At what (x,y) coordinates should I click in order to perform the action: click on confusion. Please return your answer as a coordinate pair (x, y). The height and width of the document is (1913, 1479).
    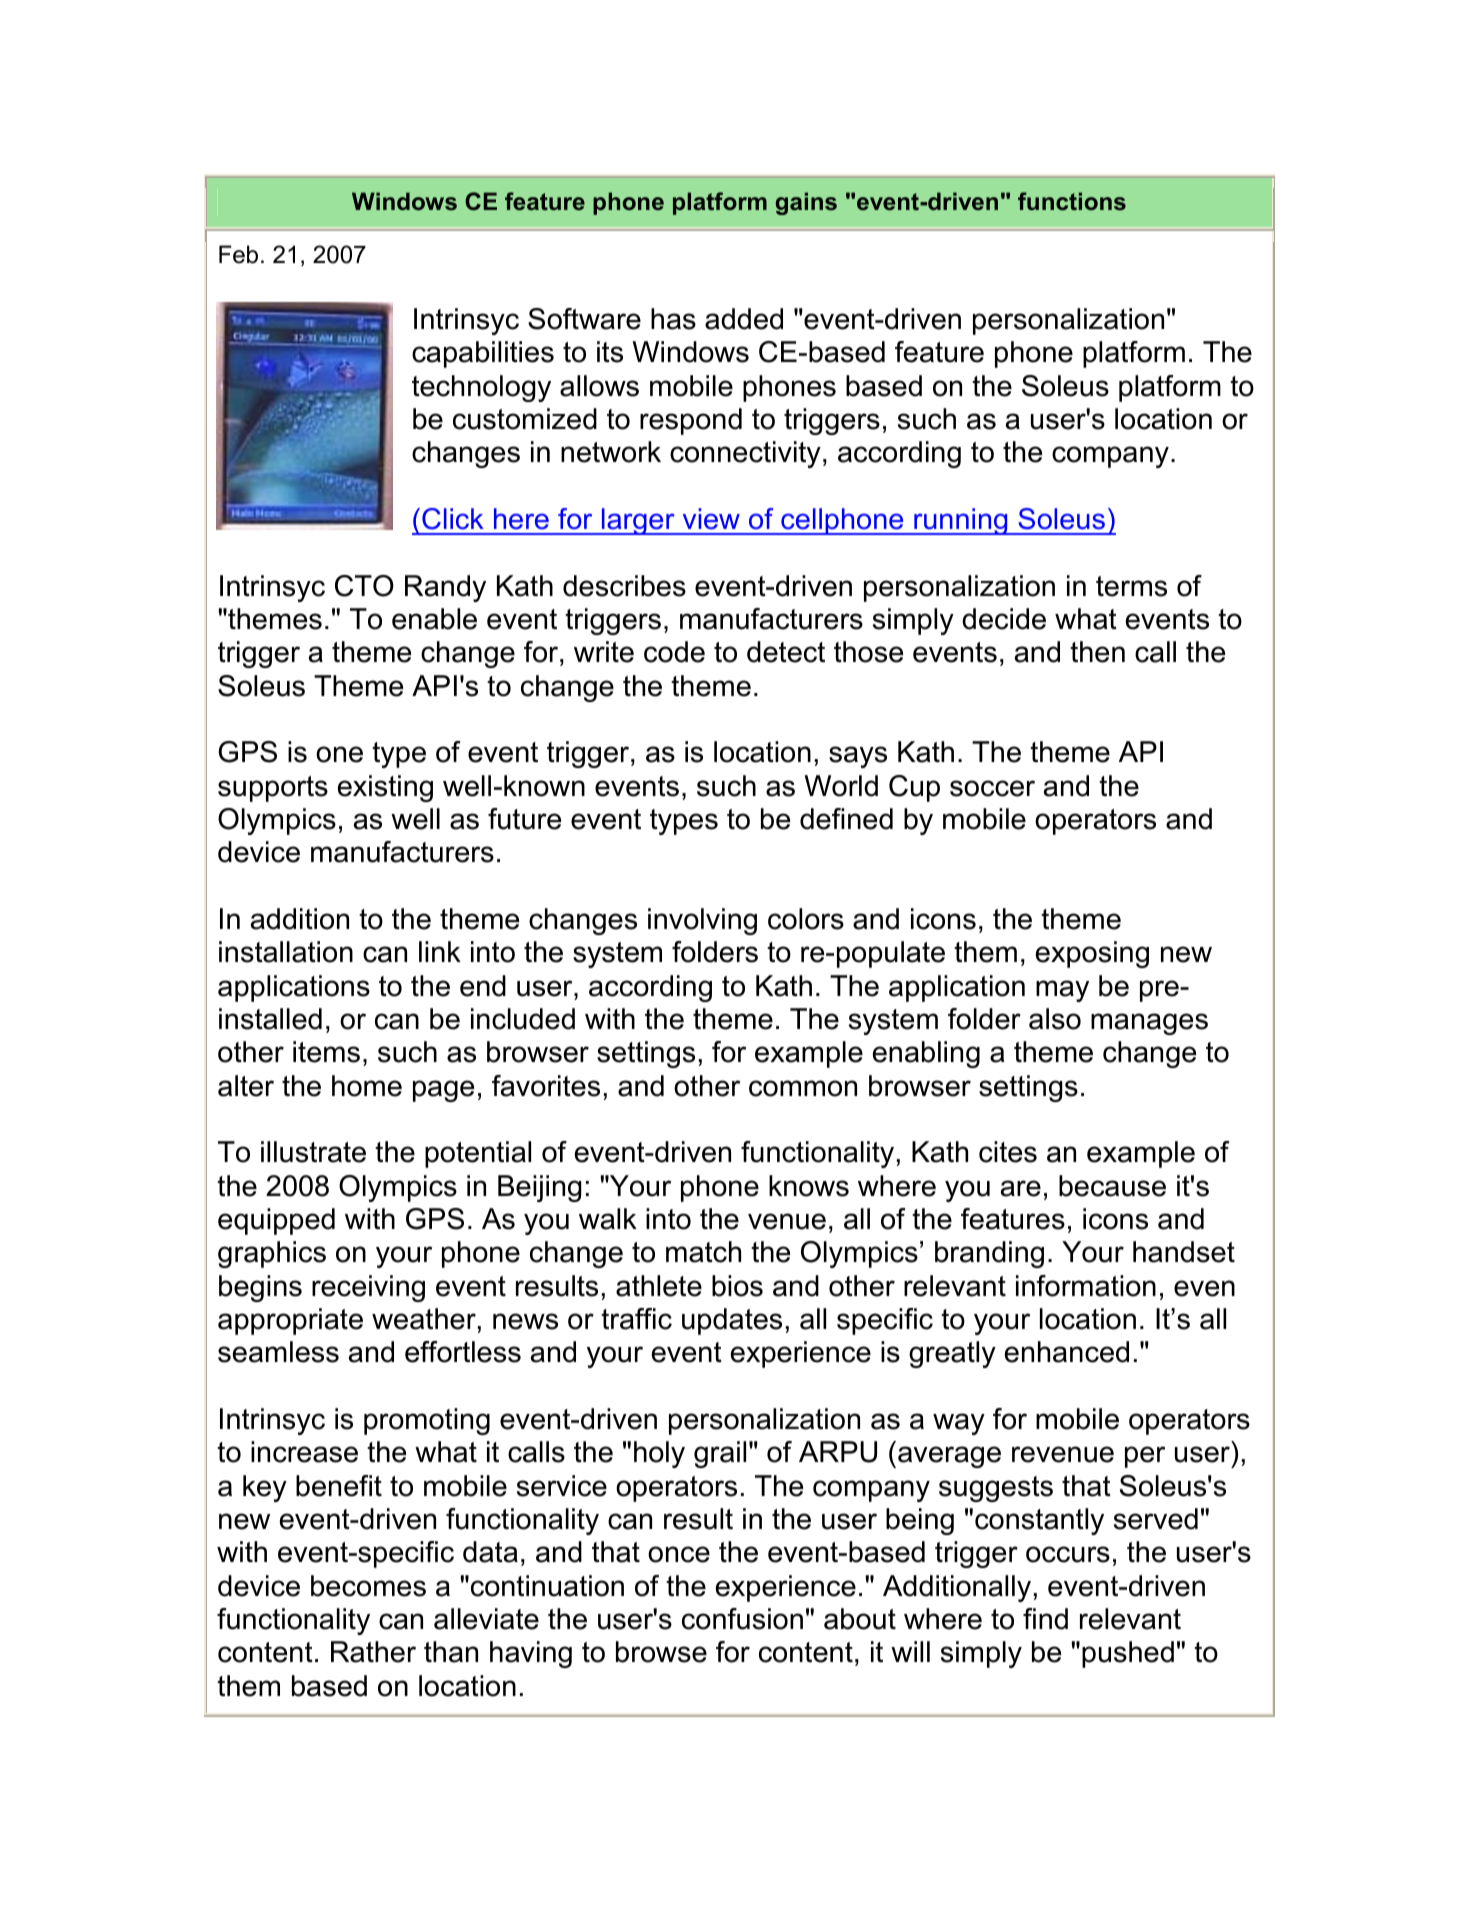
    Looking at the image, I should click on (742, 1619).
